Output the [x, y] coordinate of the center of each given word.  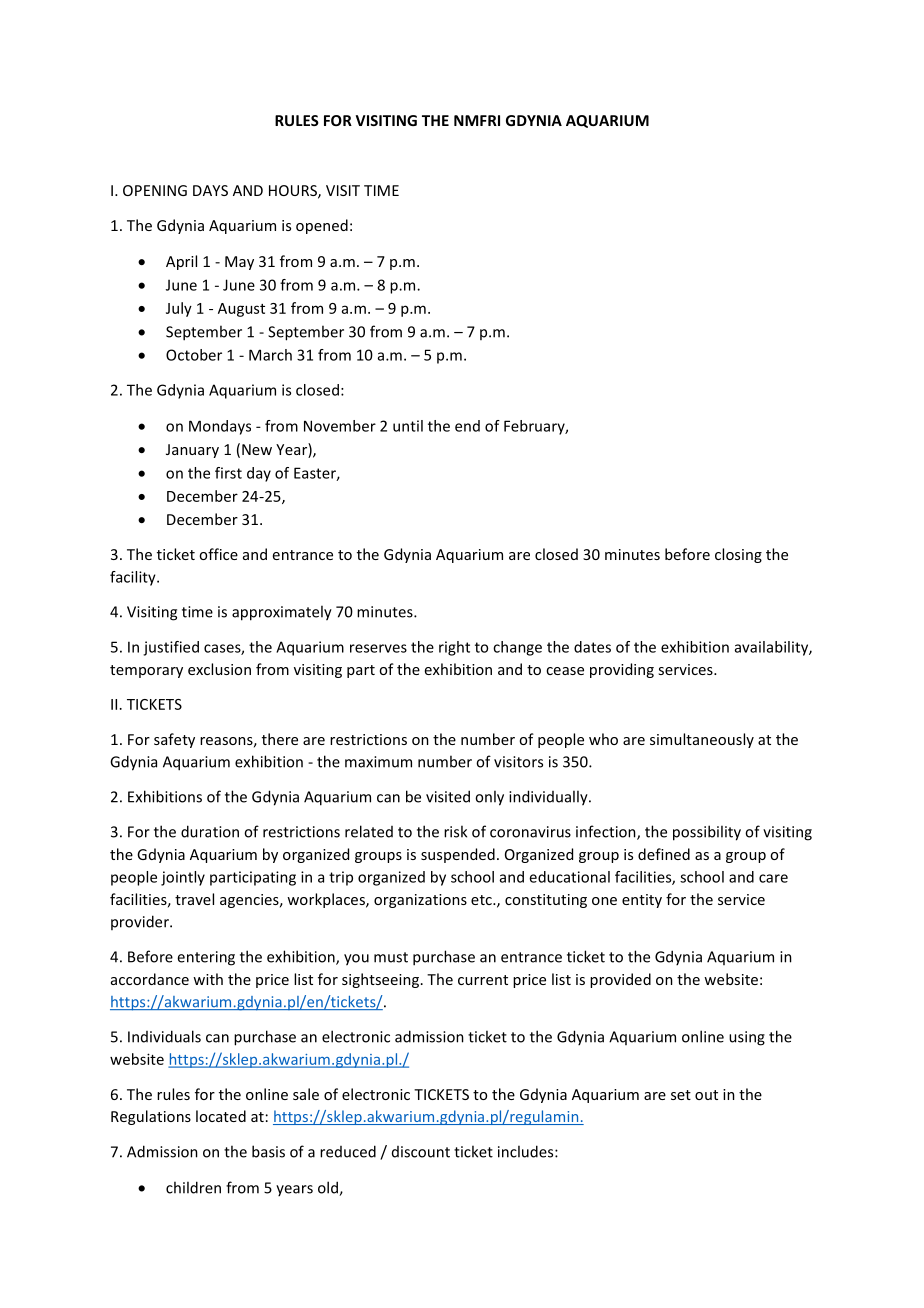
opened [322, 226]
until [408, 426]
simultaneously [702, 740]
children [193, 1187]
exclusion [219, 669]
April [181, 262]
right [454, 648]
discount [421, 1152]
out [706, 1095]
